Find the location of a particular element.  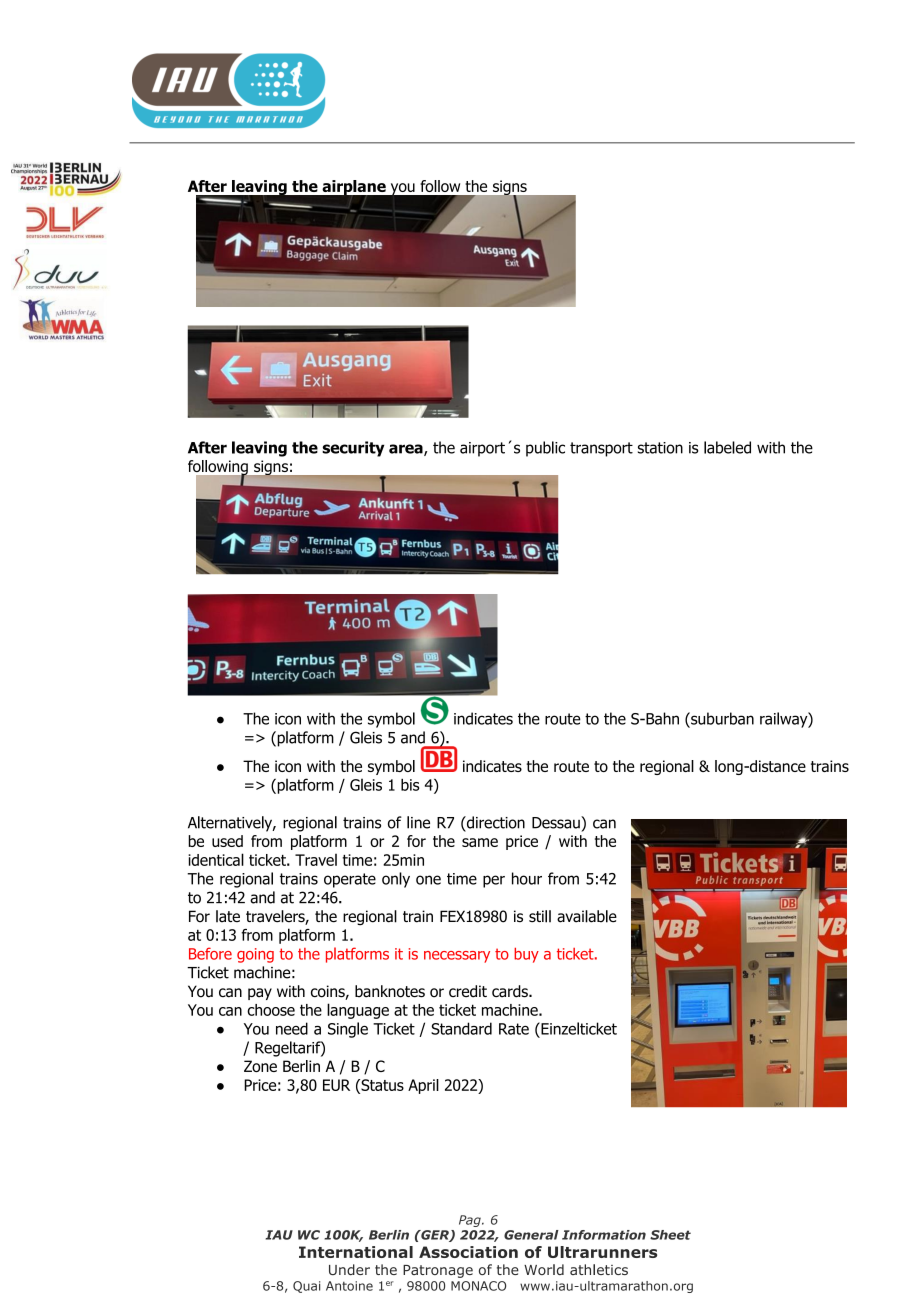

still is located at coordinates (540, 916).
